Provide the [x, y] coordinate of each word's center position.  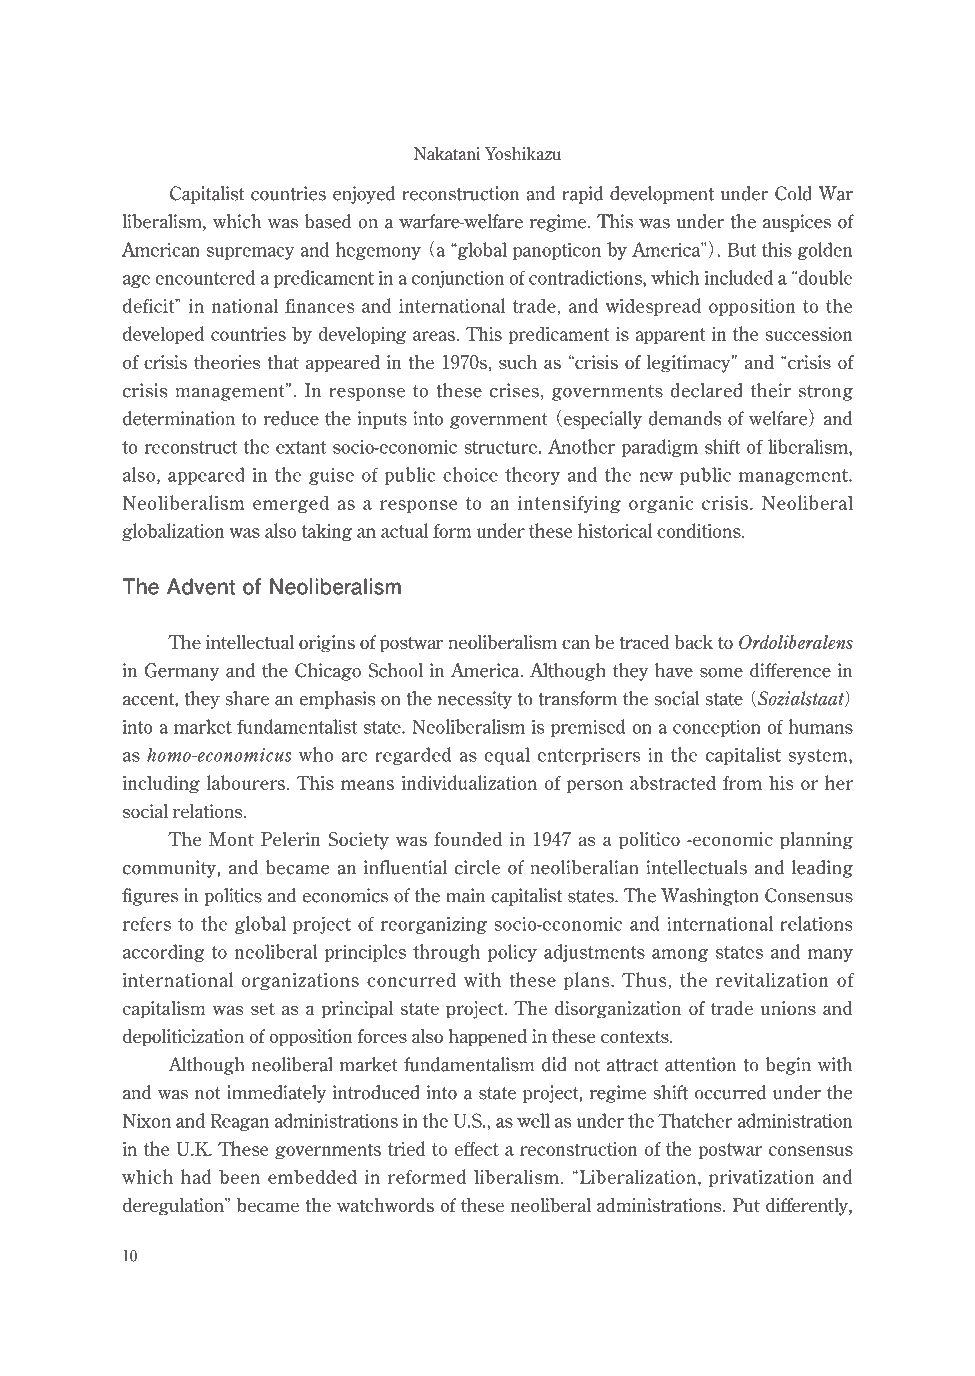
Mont [231, 839]
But [742, 250]
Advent [201, 586]
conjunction [458, 279]
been [239, 1176]
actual [405, 530]
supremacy [251, 253]
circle [477, 867]
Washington [710, 897]
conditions [700, 530]
